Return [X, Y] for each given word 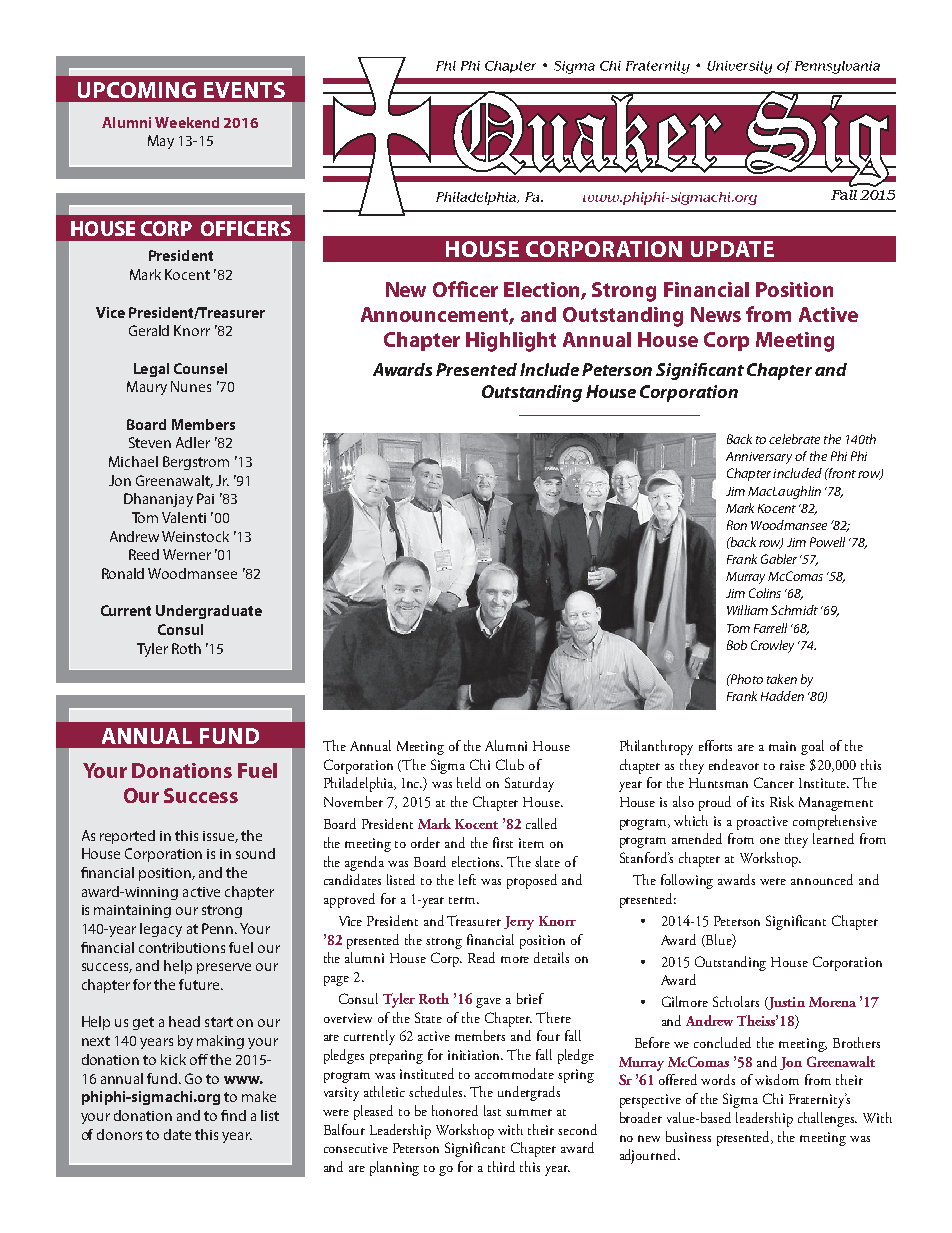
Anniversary [759, 458]
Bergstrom [196, 463]
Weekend [187, 122]
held [469, 782]
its [758, 802]
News [716, 314]
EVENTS [244, 90]
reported [127, 837]
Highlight [511, 342]
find [233, 1115]
